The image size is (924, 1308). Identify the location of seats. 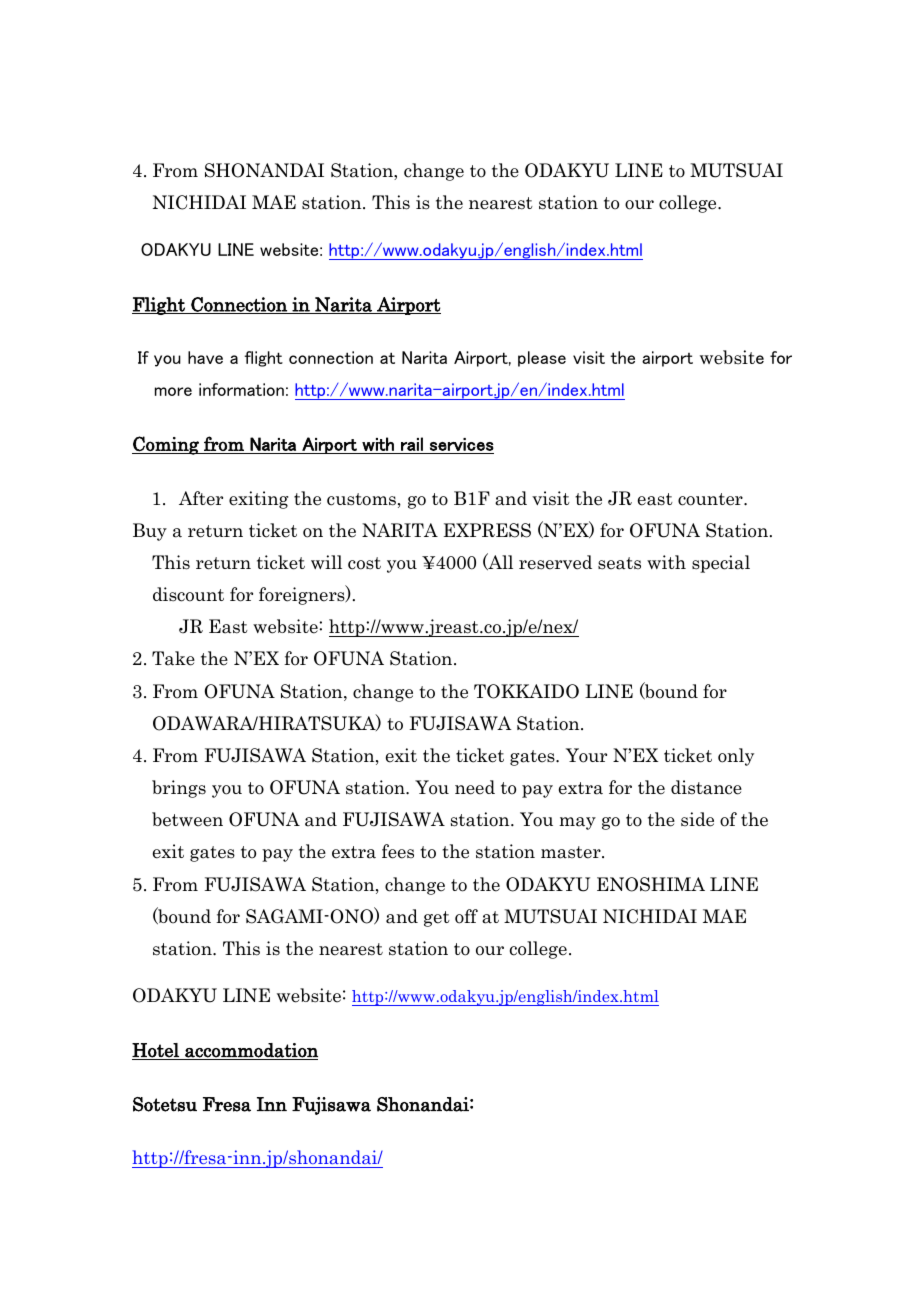
(619, 563).
